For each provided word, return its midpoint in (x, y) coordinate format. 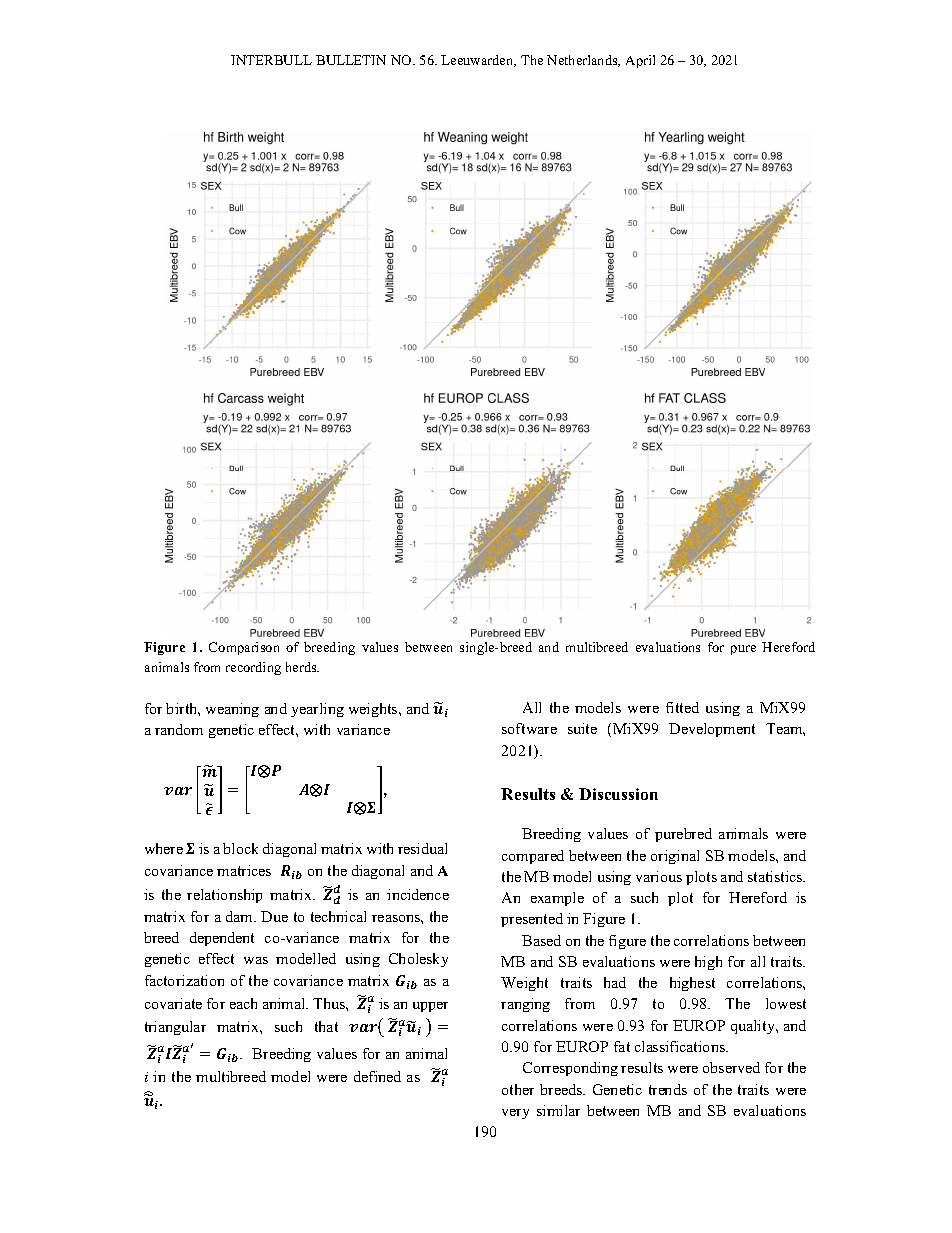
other (518, 1089)
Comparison (244, 648)
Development (712, 730)
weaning (232, 710)
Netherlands (583, 61)
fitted (682, 707)
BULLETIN (351, 60)
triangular (175, 1028)
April (640, 61)
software (529, 728)
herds (302, 667)
